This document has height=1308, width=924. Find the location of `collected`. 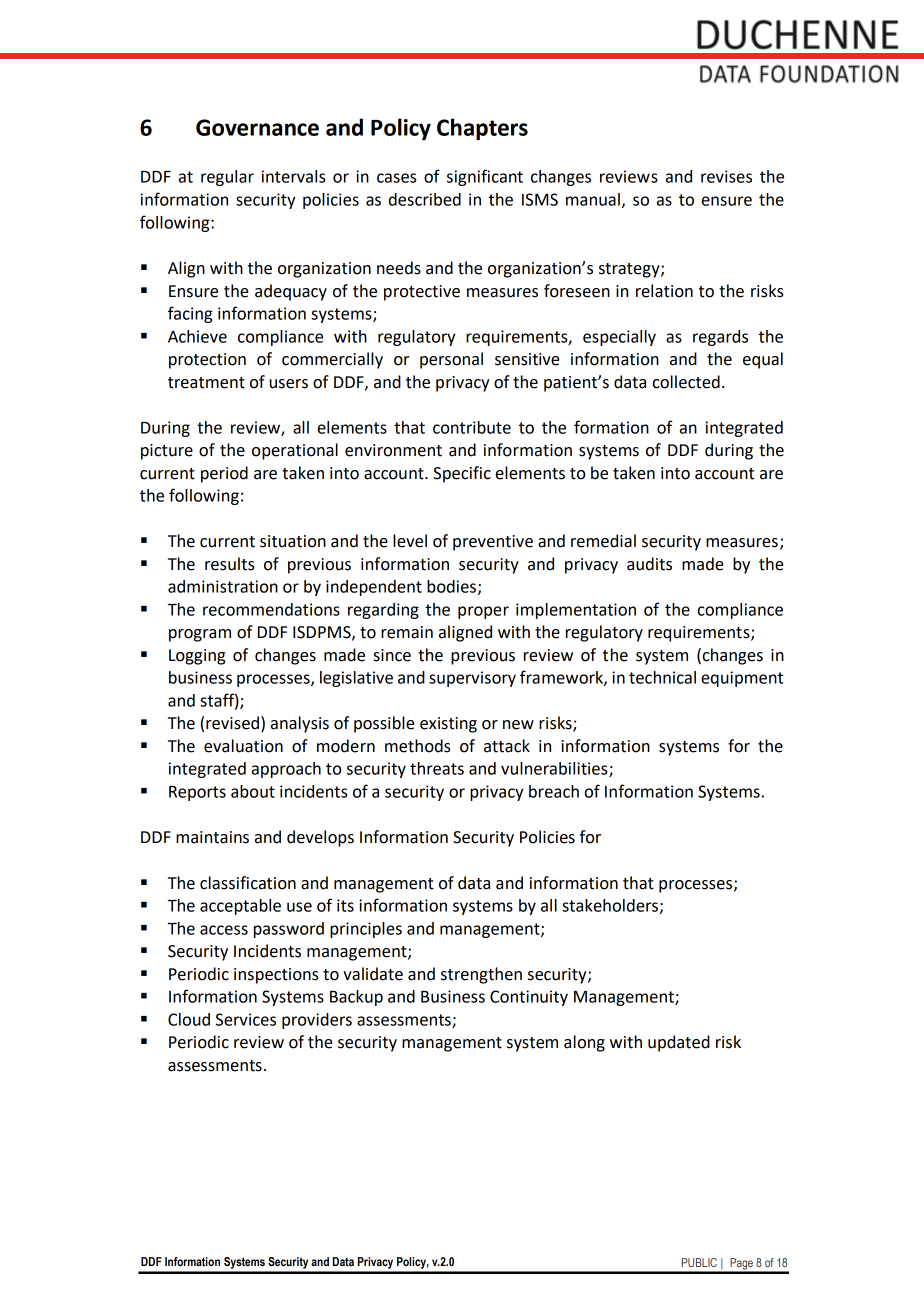

collected is located at coordinates (686, 382).
